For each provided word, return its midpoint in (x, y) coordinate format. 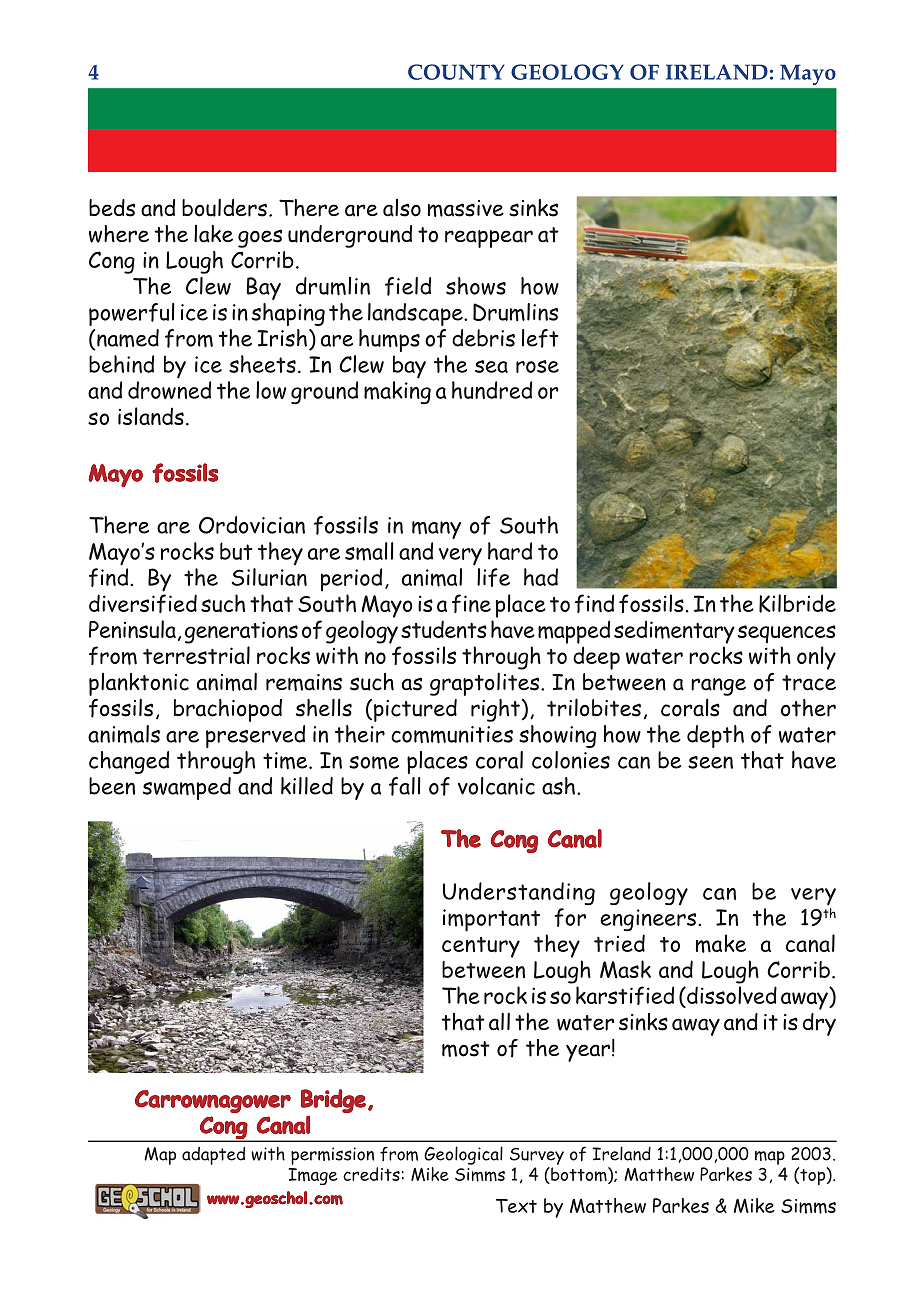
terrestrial (196, 655)
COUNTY (456, 72)
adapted (213, 1156)
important (491, 920)
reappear (489, 239)
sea (491, 366)
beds (112, 208)
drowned (169, 390)
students (444, 629)
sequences (787, 634)
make (721, 943)
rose (537, 366)
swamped (187, 788)
